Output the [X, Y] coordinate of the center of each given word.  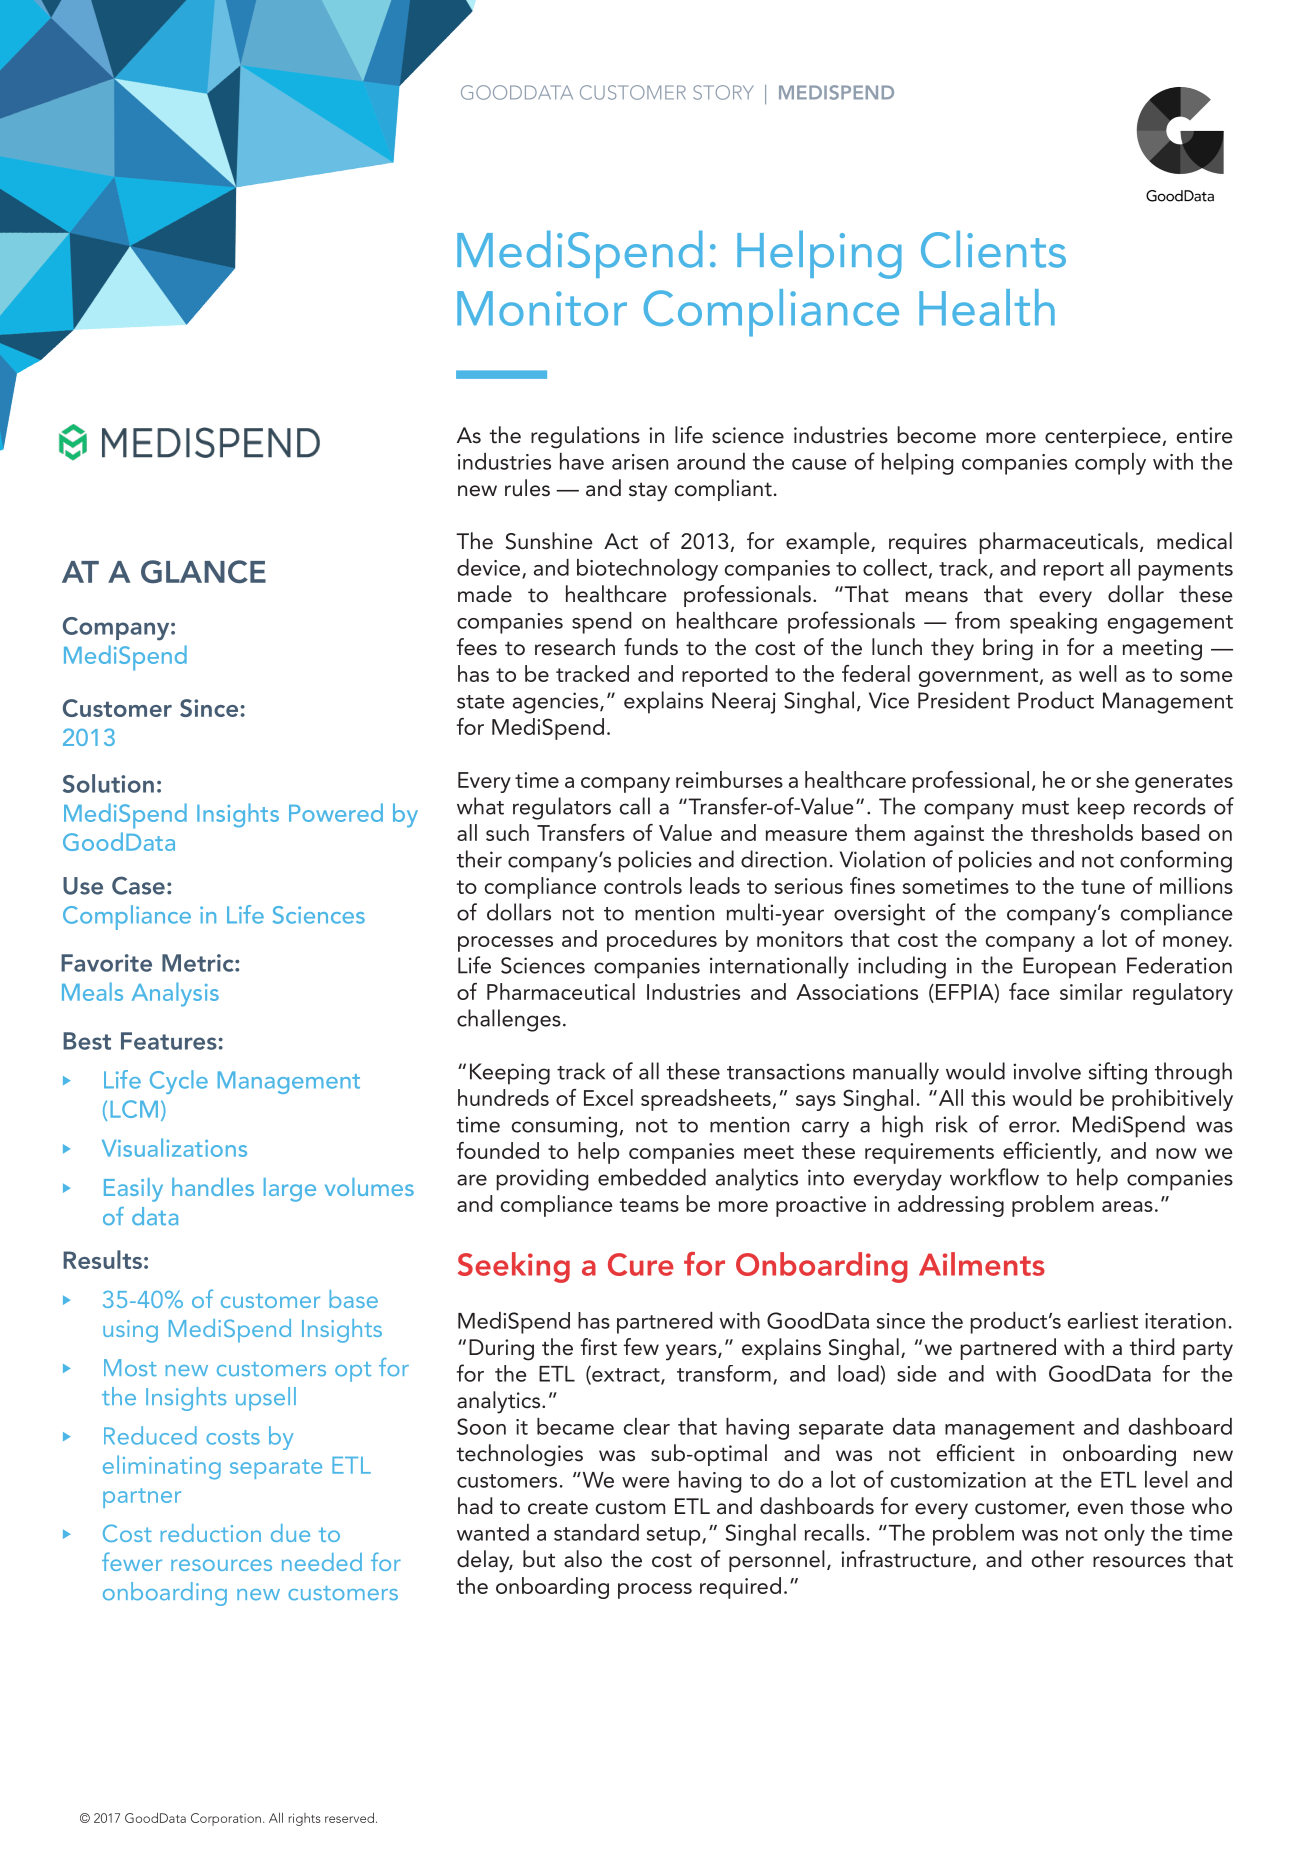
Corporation [226, 1819]
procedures [662, 941]
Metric [199, 963]
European [1069, 968]
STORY [723, 92]
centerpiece [1103, 437]
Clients [993, 249]
